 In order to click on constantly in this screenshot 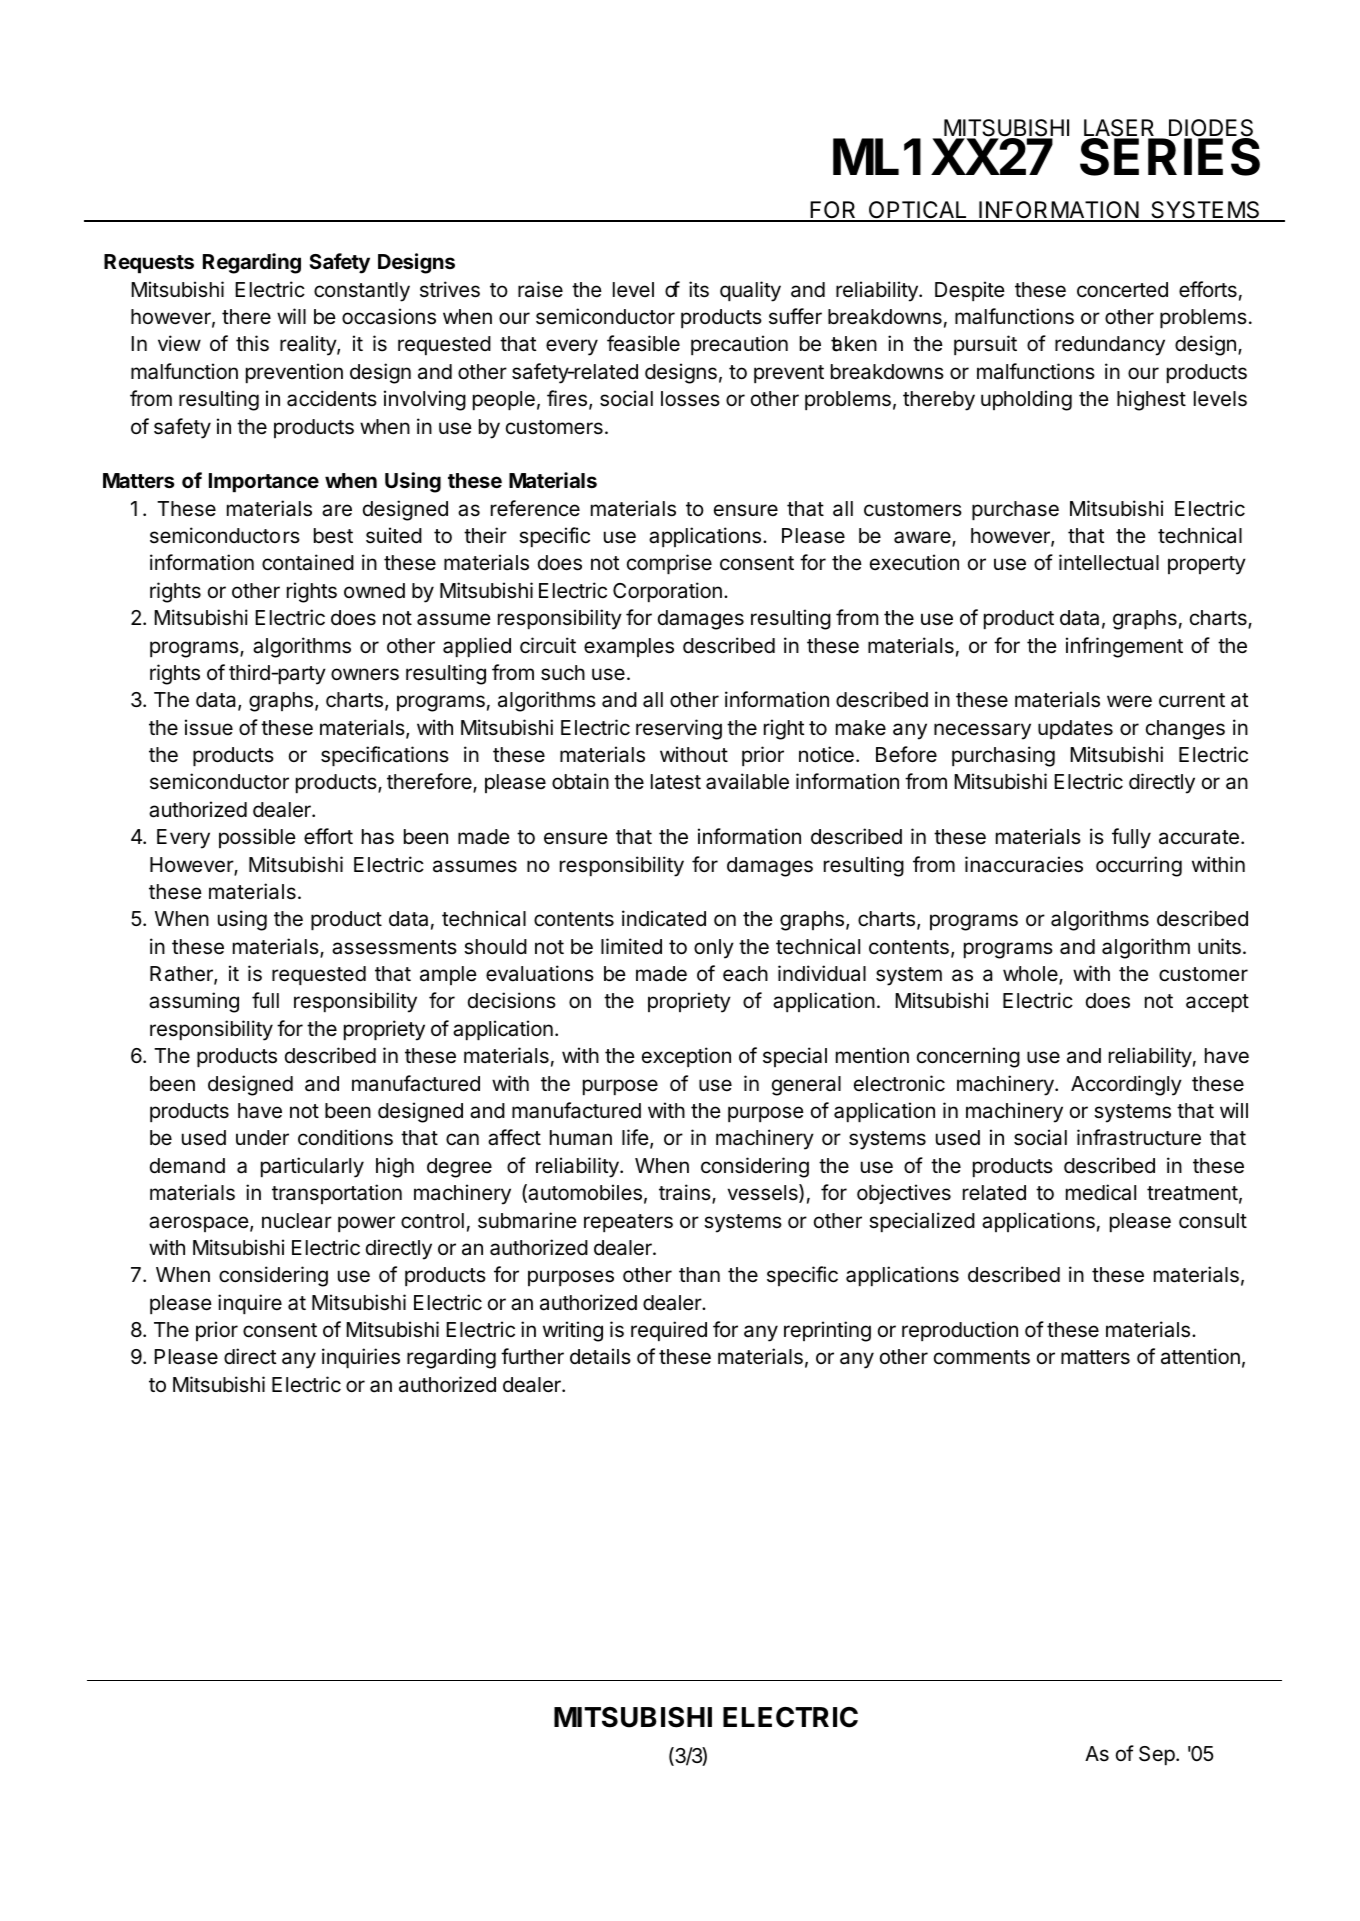, I will do `click(362, 292)`.
